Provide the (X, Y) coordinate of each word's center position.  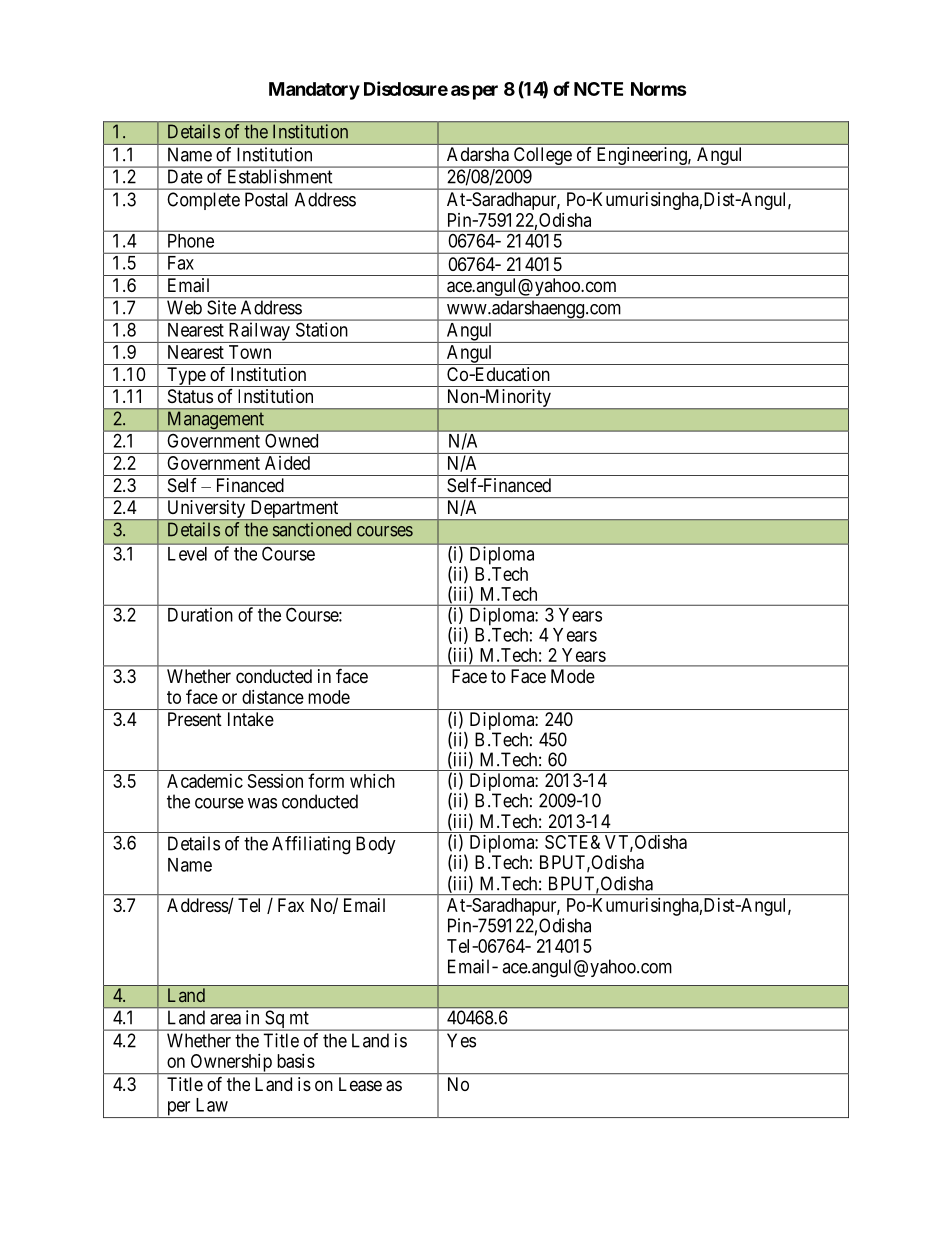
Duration (200, 614)
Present (195, 719)
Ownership (231, 1064)
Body (376, 845)
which (372, 781)
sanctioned (312, 529)
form (326, 780)
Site (221, 307)
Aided (287, 463)
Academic (205, 781)
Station (321, 329)
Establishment (280, 176)
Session (275, 781)
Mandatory (314, 91)
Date (185, 177)
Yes (461, 1040)
